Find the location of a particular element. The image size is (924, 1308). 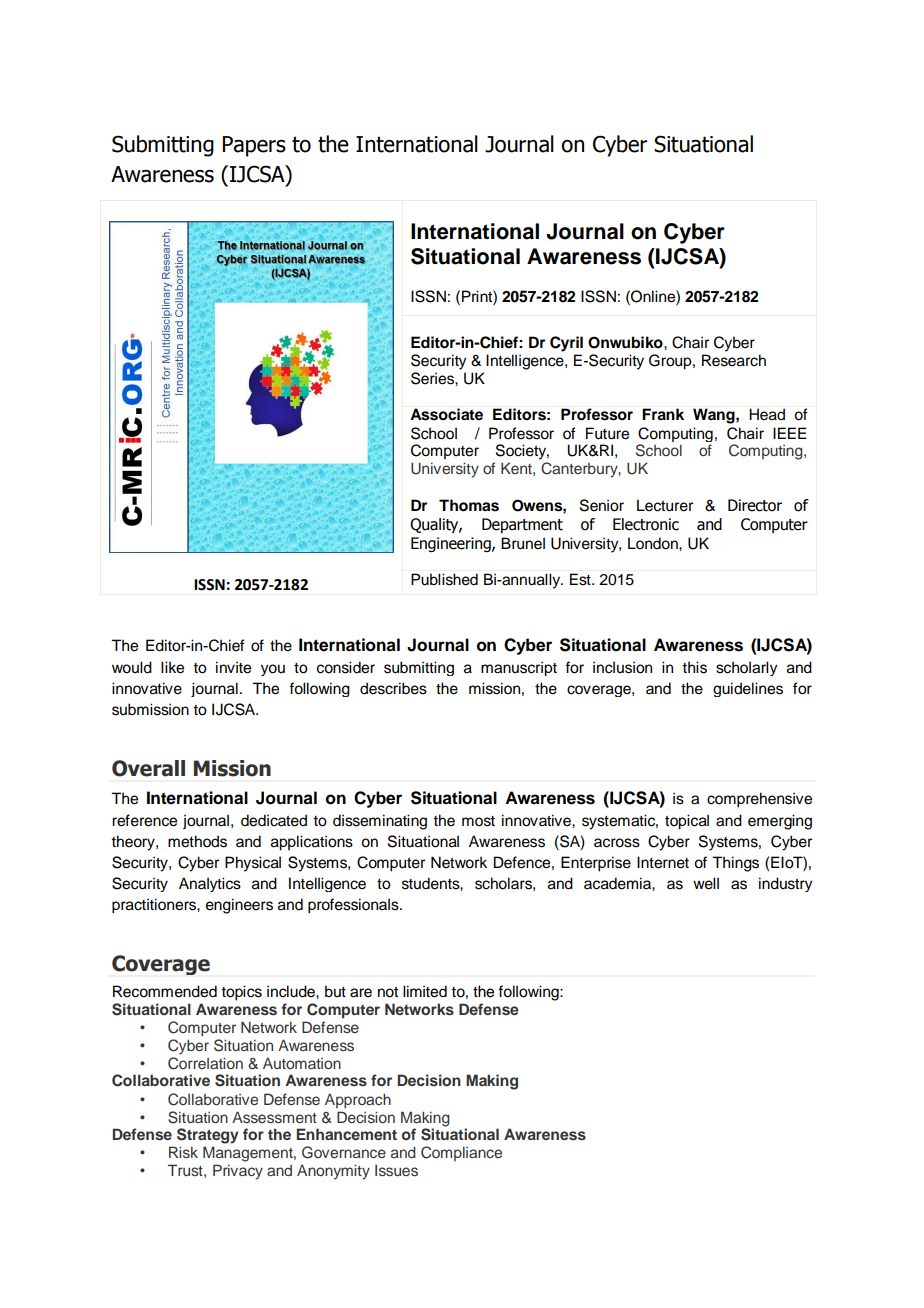

topical is located at coordinates (687, 822).
